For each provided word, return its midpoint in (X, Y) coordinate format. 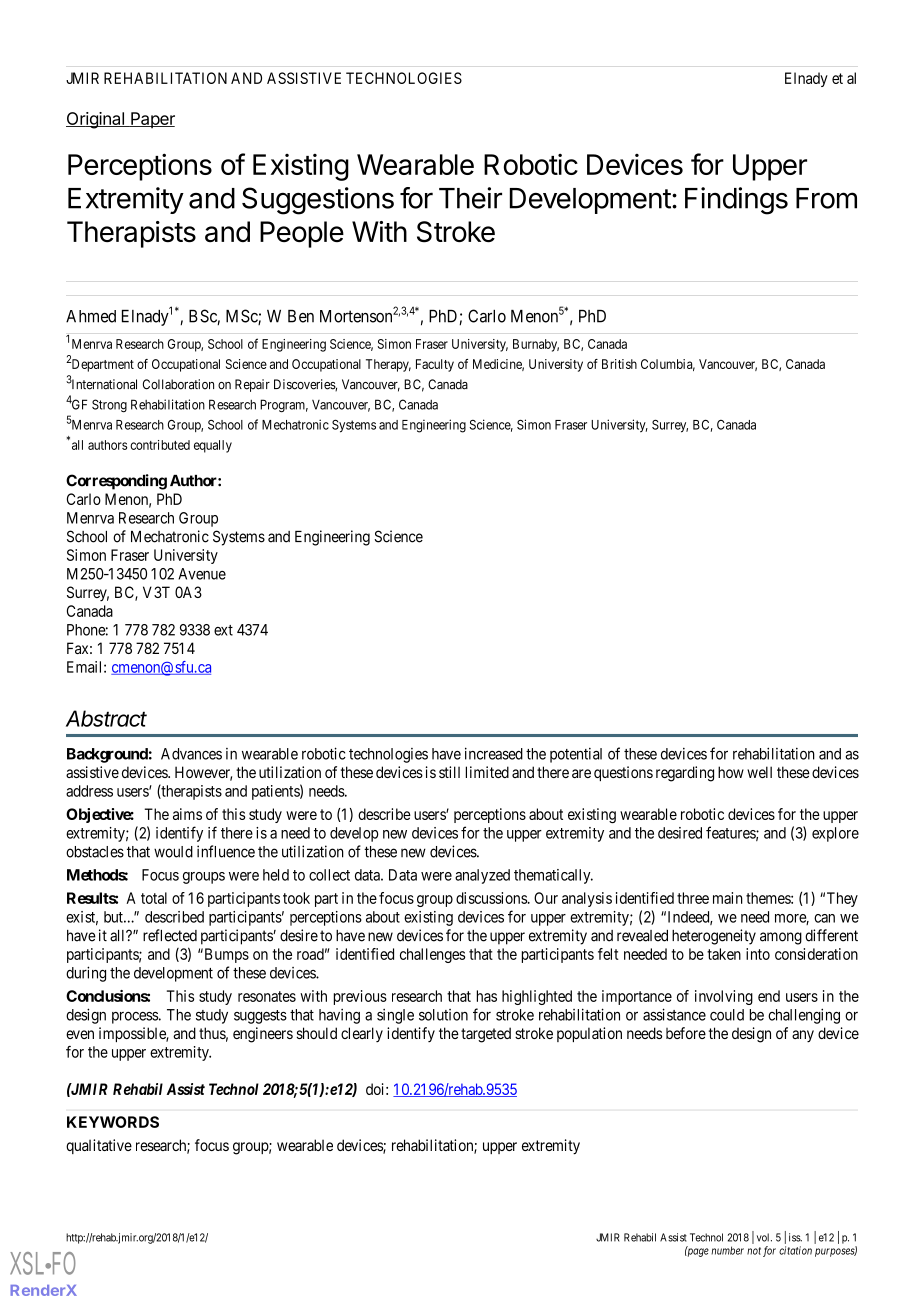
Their (470, 198)
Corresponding (116, 482)
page (697, 1252)
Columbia (668, 365)
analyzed (482, 876)
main (728, 898)
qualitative (99, 1146)
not (754, 1251)
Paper (152, 120)
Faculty (435, 365)
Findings (736, 201)
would (173, 852)
